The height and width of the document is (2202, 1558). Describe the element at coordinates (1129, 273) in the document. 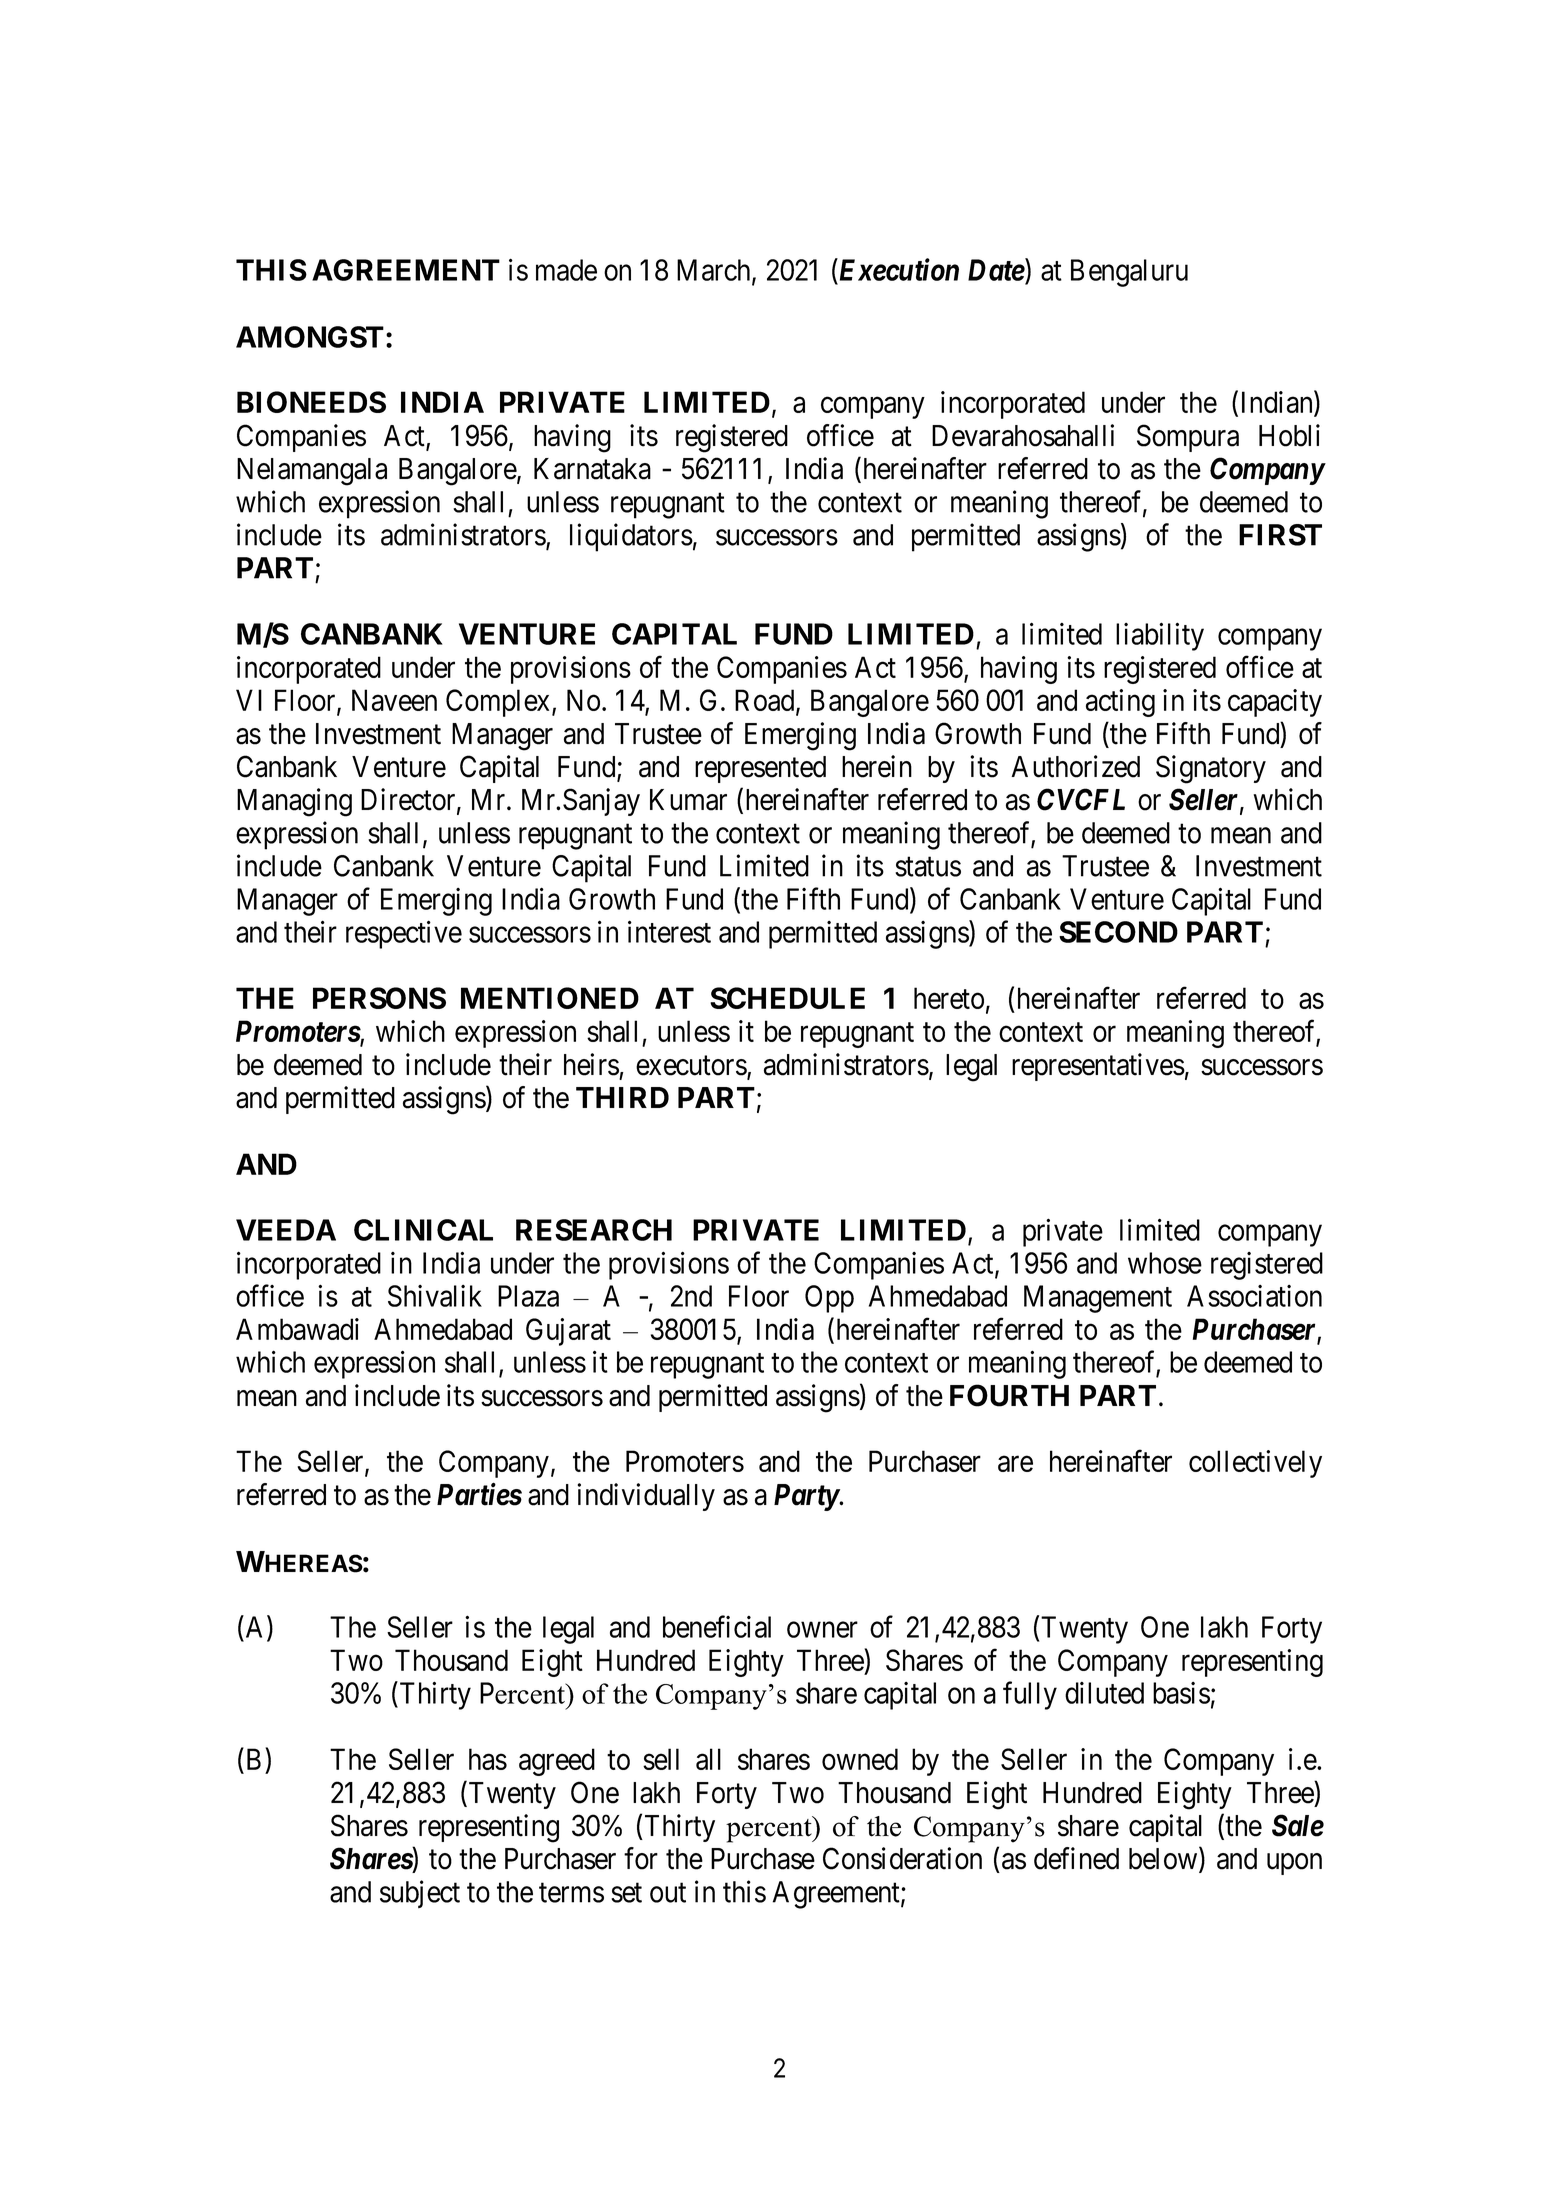

I see `Bengaluru` at that location.
